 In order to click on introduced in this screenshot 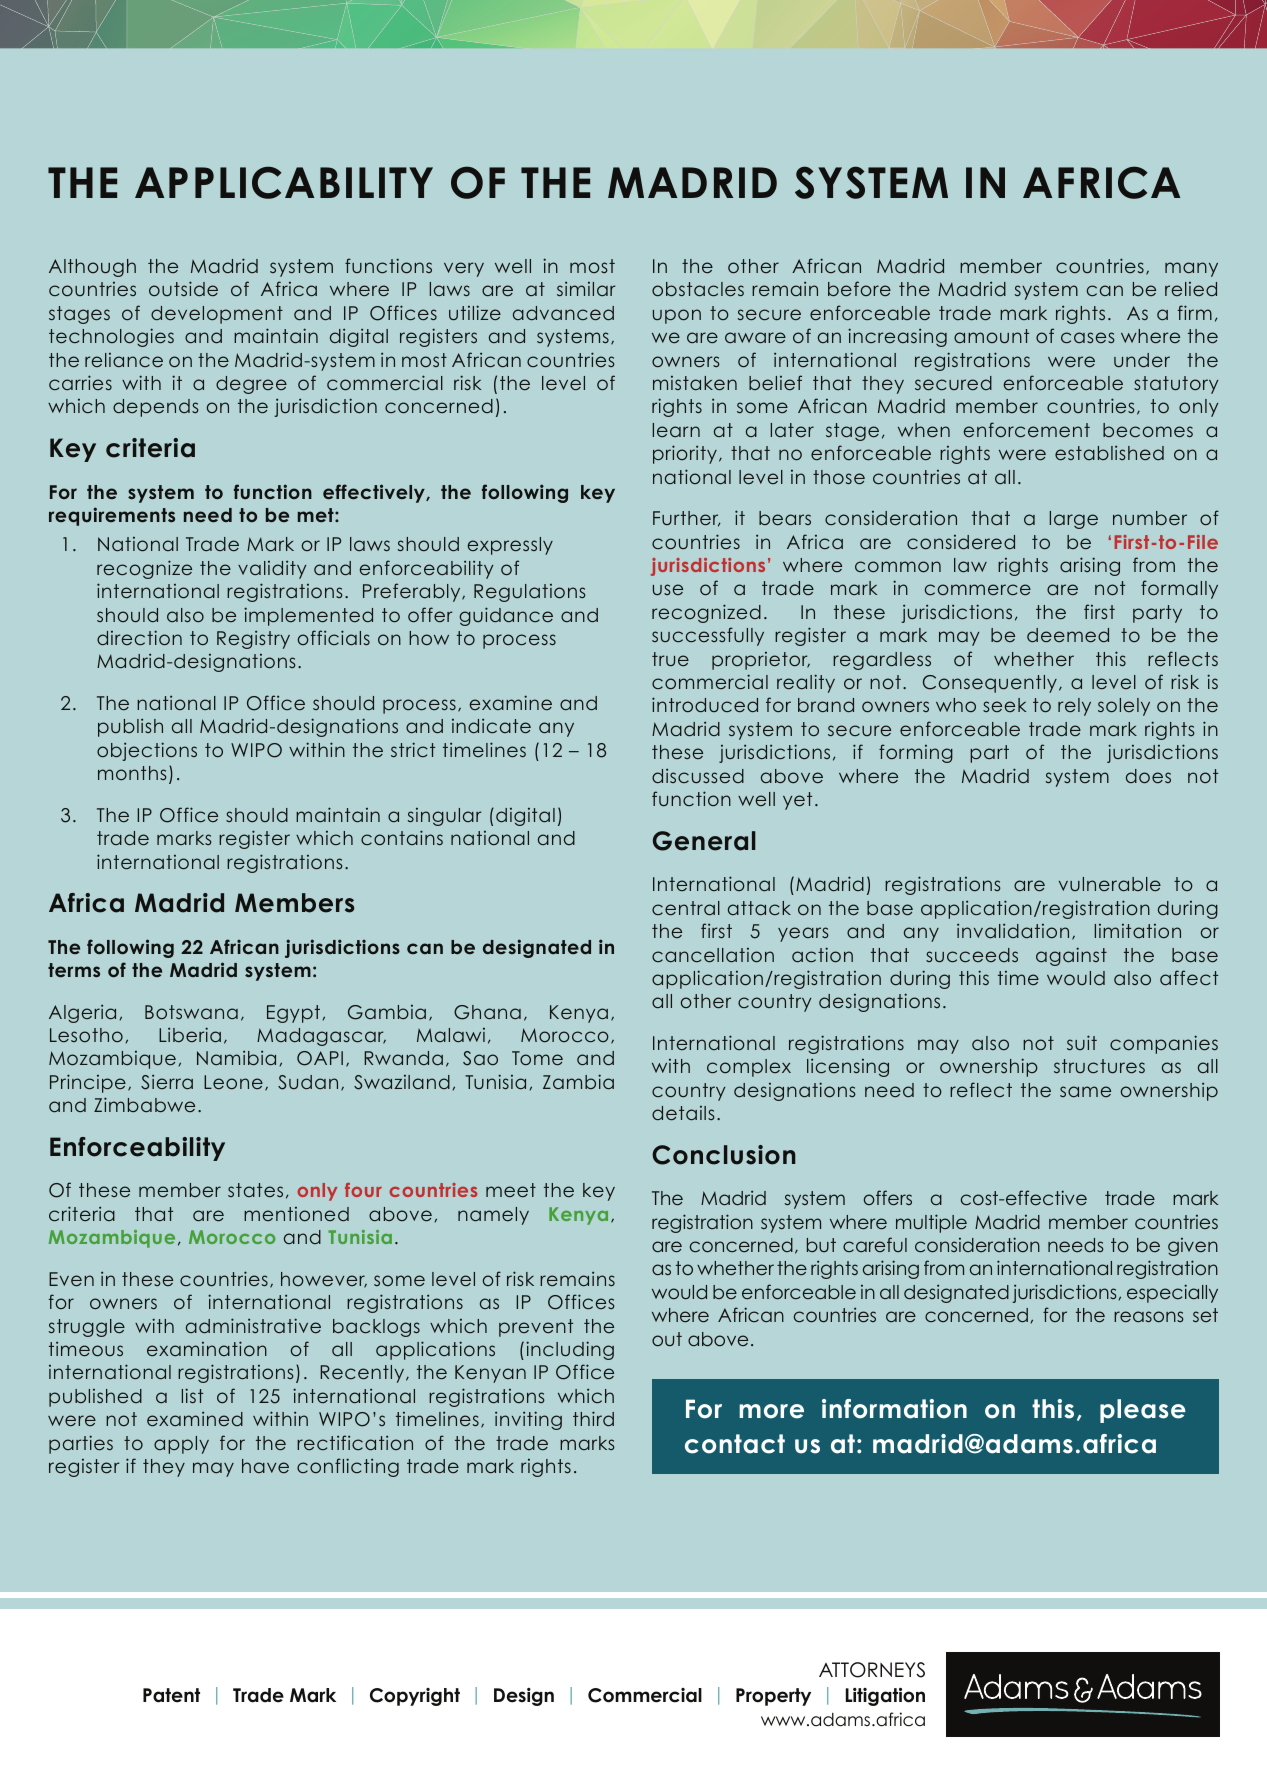, I will do `click(705, 704)`.
